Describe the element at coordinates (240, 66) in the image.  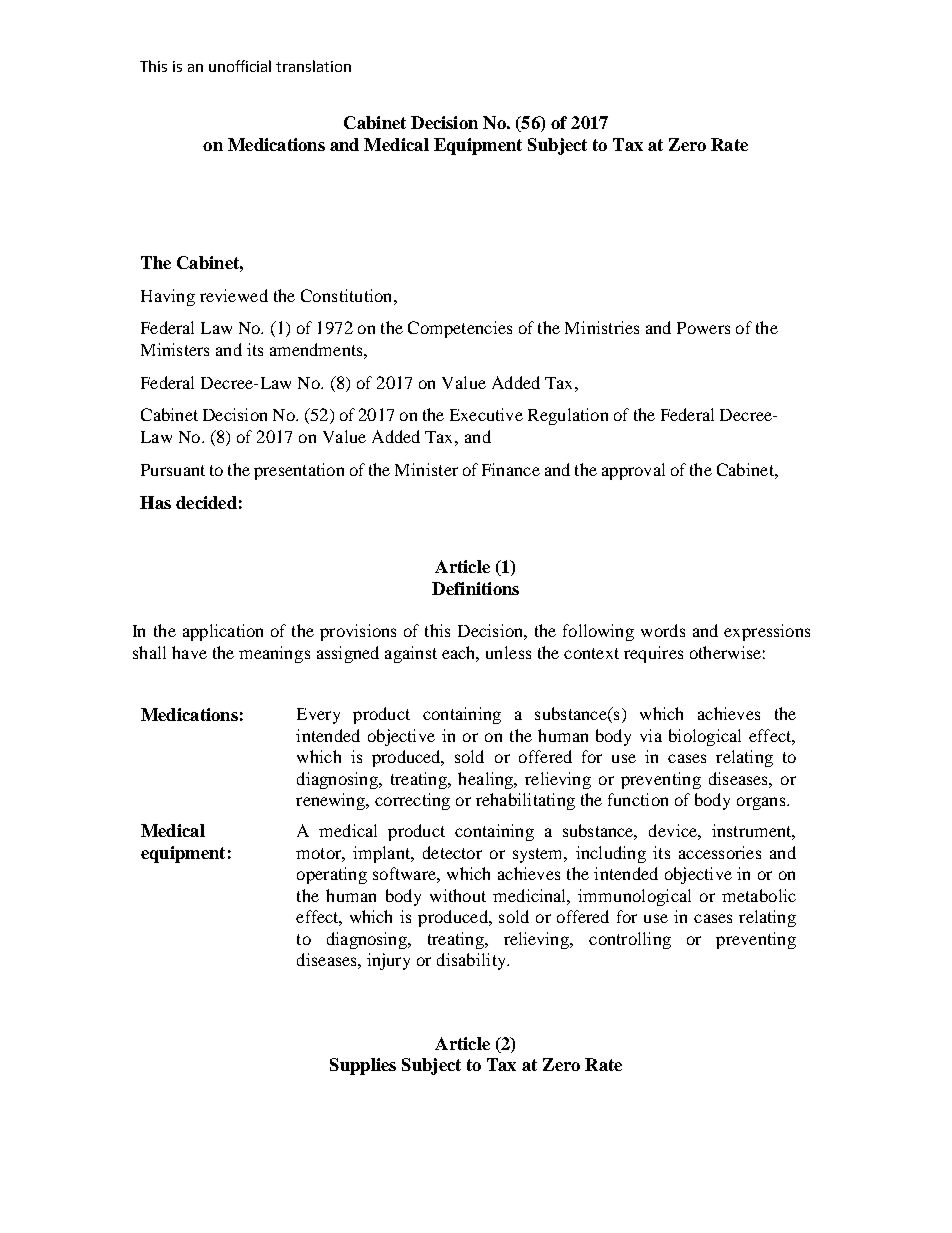
I see `unofficial` at that location.
